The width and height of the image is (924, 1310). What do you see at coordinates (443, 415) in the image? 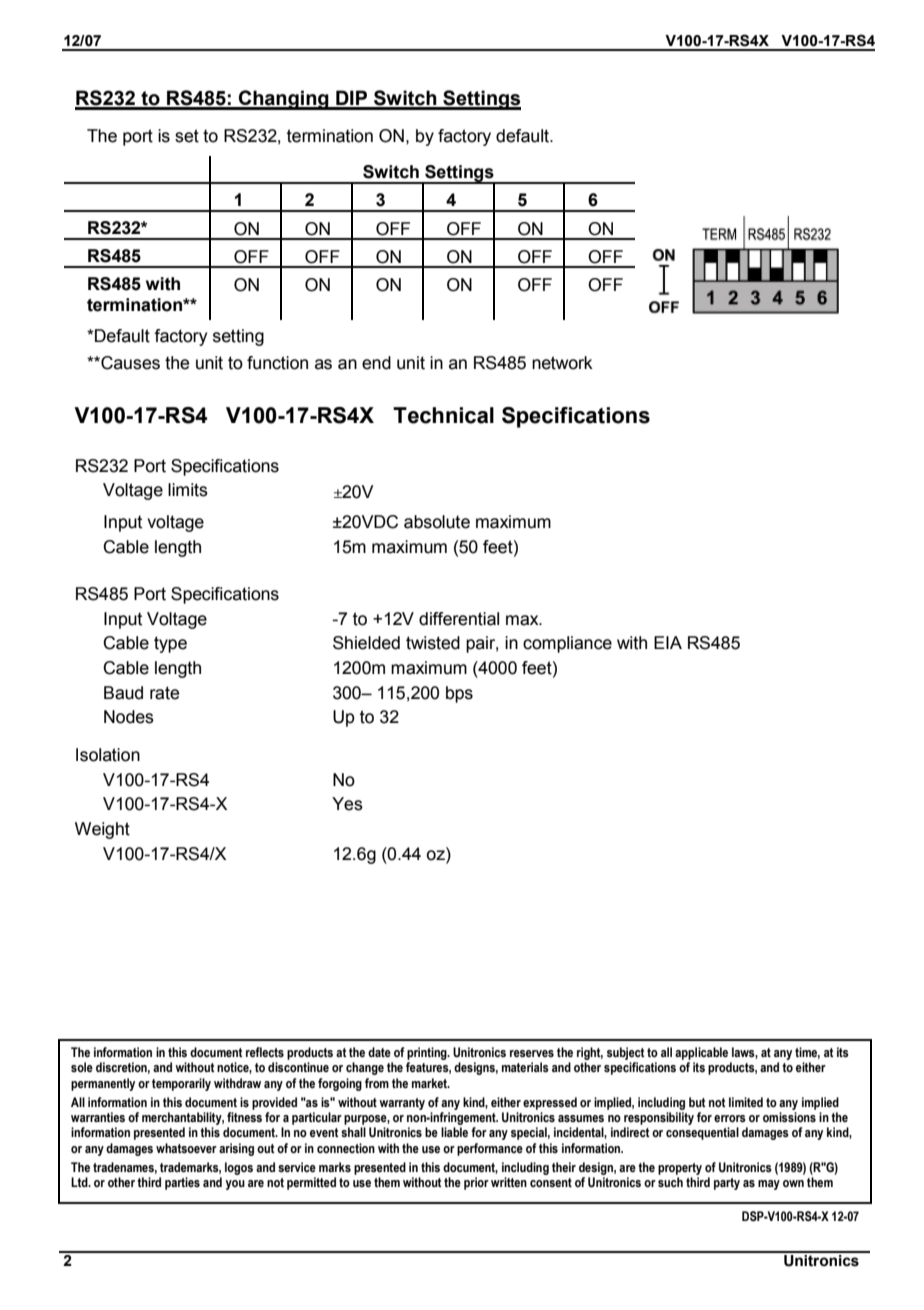
I see `Technical` at bounding box center [443, 415].
